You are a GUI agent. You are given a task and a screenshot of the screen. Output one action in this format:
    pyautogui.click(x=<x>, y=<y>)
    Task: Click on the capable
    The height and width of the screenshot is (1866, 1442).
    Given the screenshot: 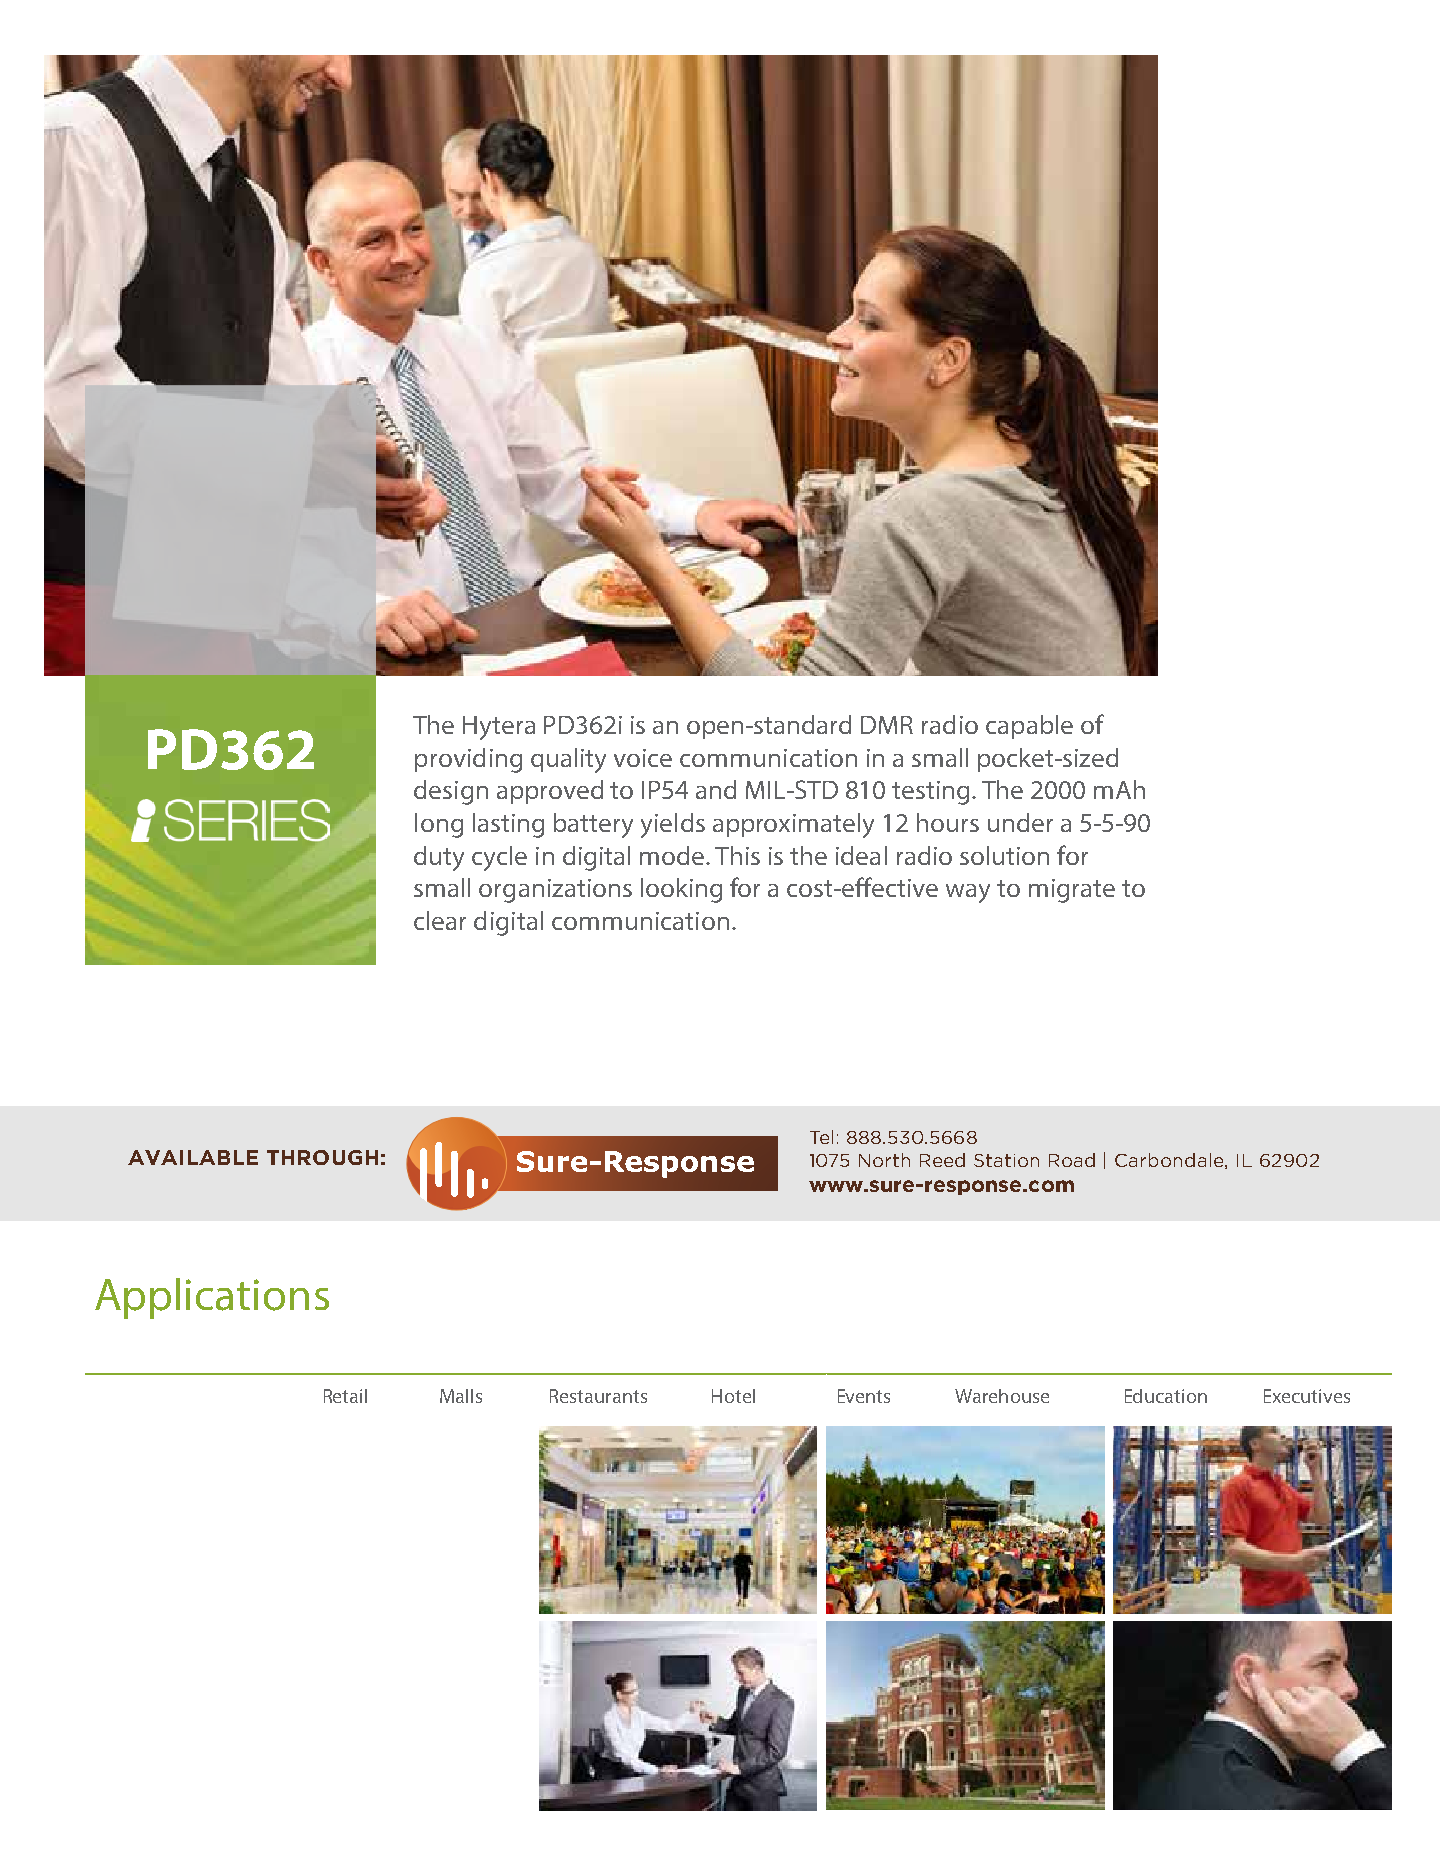 What is the action you would take?
    pyautogui.click(x=1029, y=727)
